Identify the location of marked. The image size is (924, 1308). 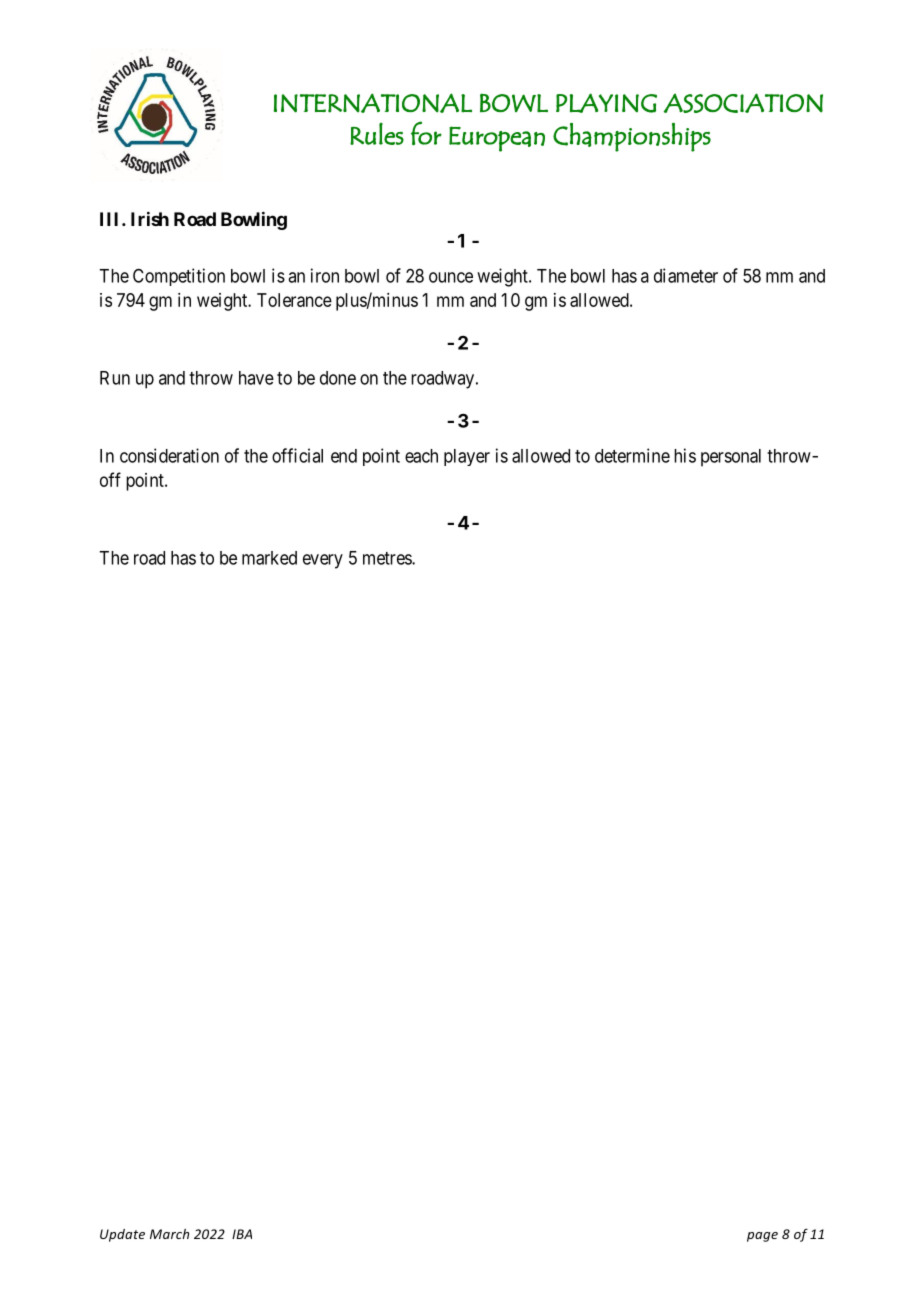
(269, 558).
